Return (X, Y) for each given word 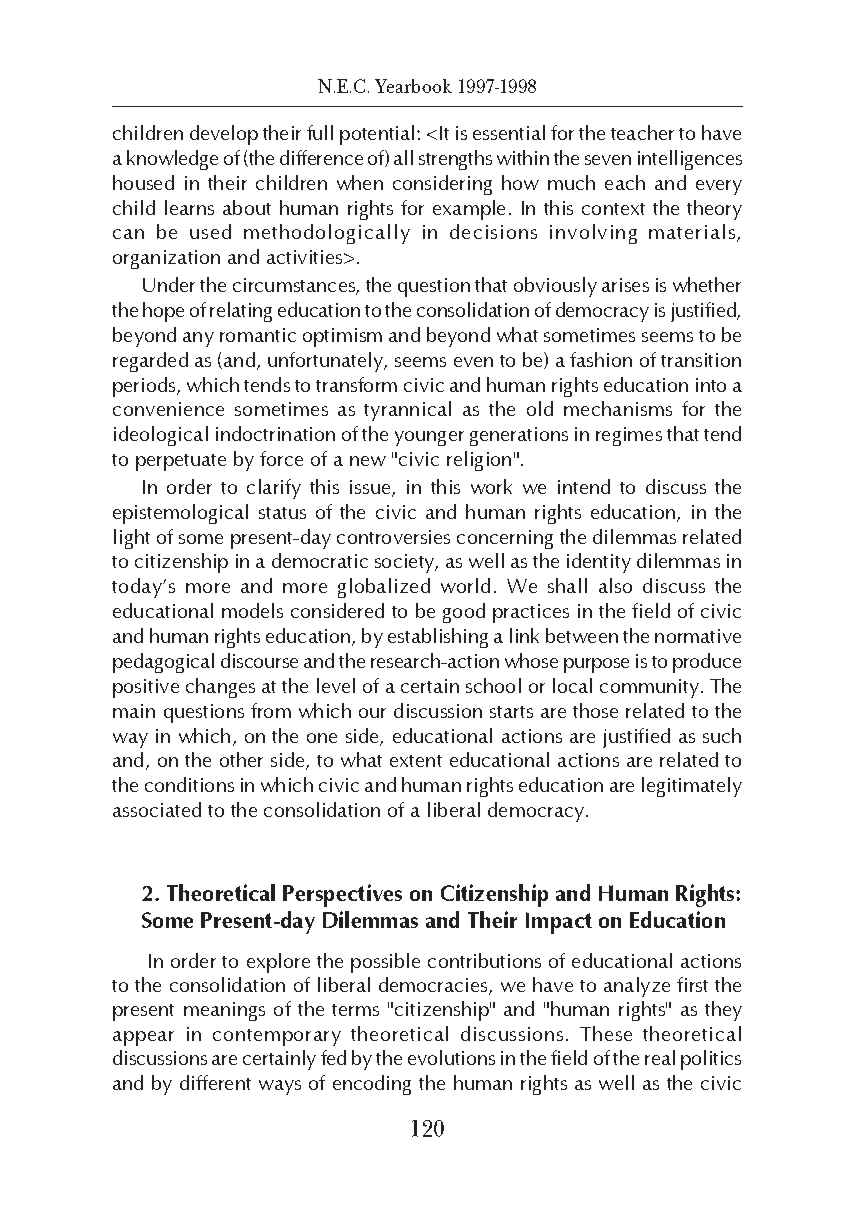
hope (163, 312)
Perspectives (342, 895)
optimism (342, 337)
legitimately (692, 787)
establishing (438, 638)
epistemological (180, 514)
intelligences (690, 160)
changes (220, 688)
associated (157, 809)
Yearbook (413, 86)
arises (625, 285)
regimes (629, 436)
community (649, 688)
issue (371, 488)
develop (224, 135)
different (215, 1082)
